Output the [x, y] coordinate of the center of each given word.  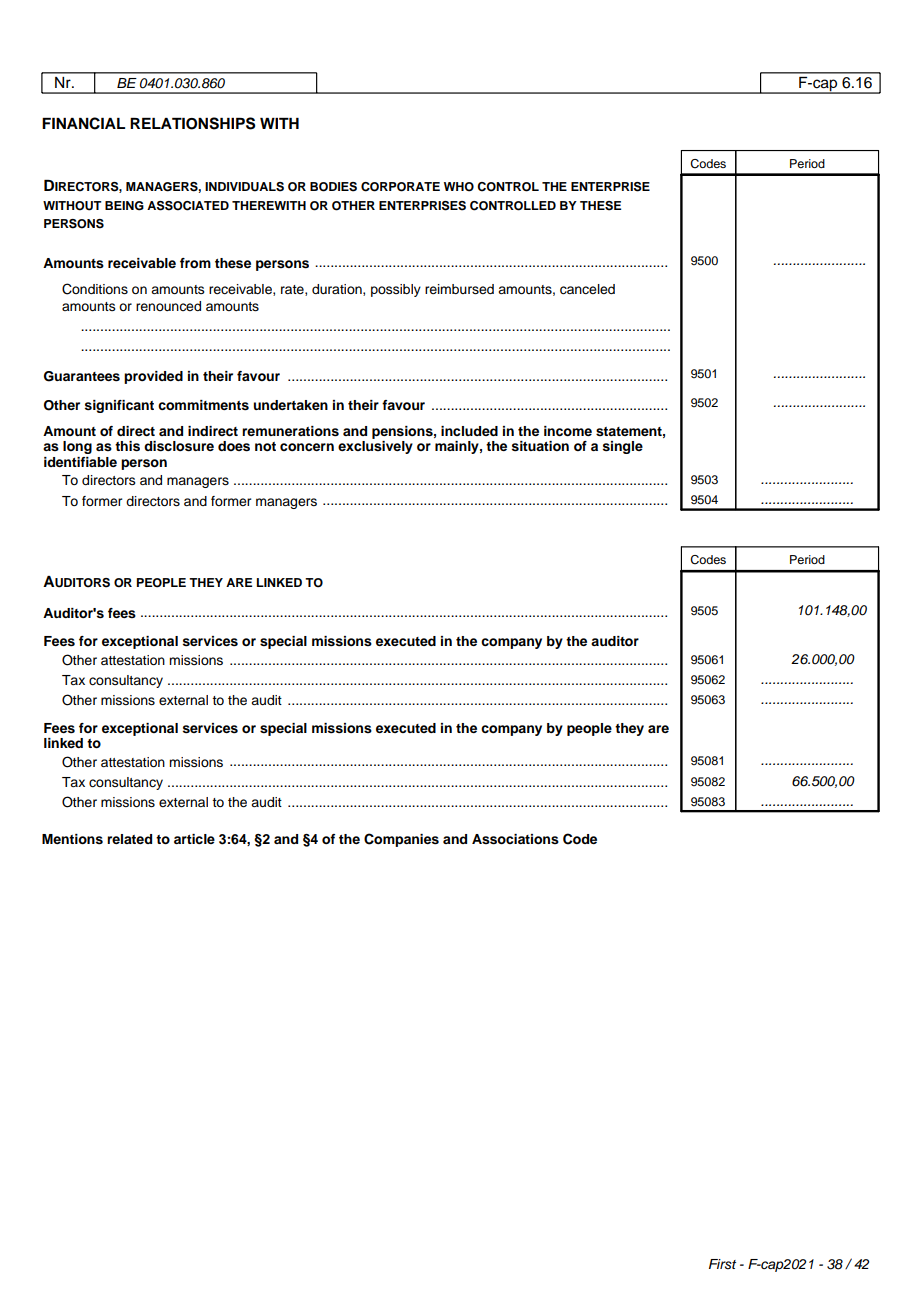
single [623, 447]
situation [540, 446]
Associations [515, 839]
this [127, 446]
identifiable [80, 462]
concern [307, 447]
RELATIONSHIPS [192, 123]
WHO [459, 187]
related [129, 839]
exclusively [375, 447]
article [194, 839]
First [722, 1264]
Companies [401, 840]
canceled [587, 289]
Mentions [72, 839]
